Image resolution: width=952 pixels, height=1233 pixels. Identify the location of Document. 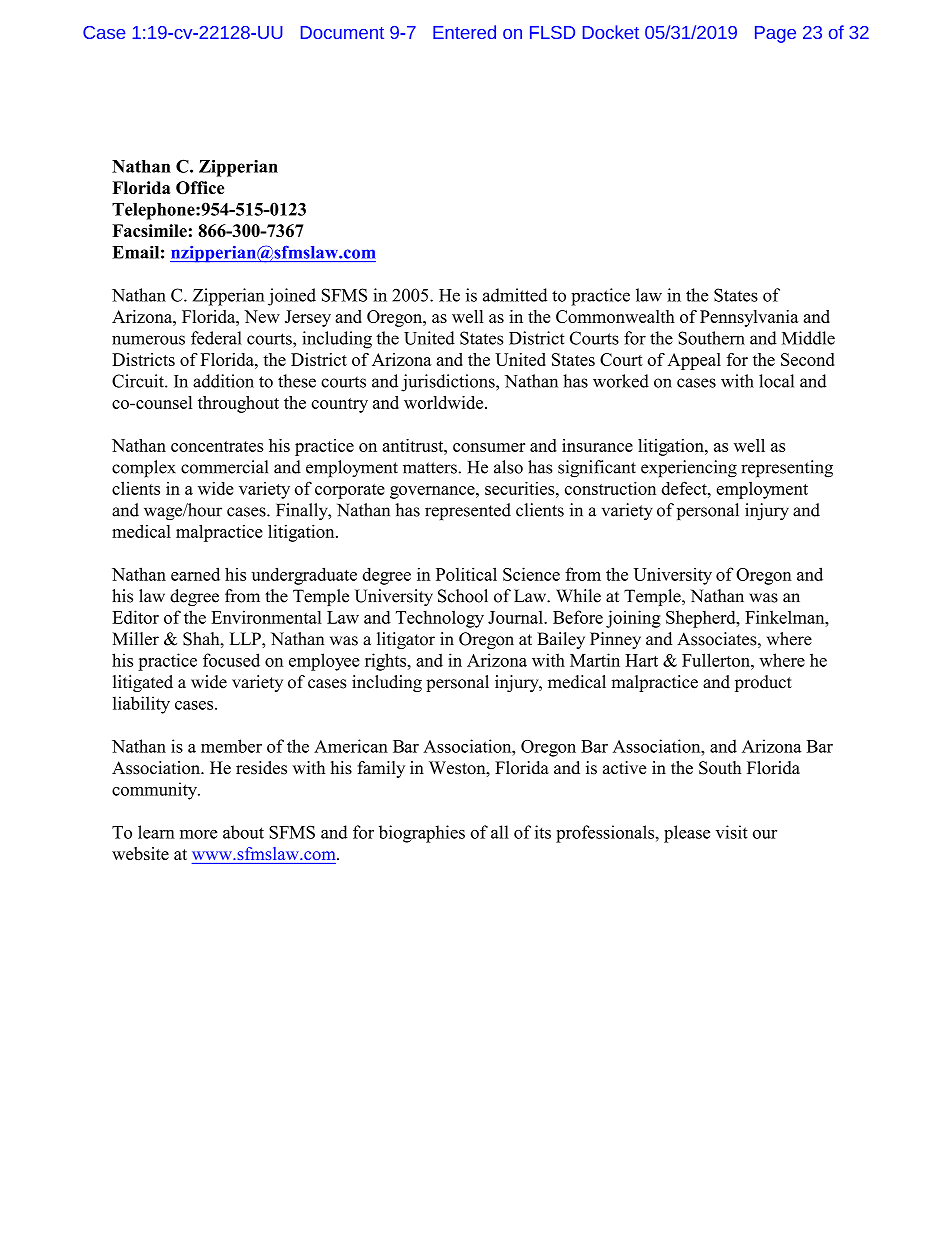
(342, 32).
